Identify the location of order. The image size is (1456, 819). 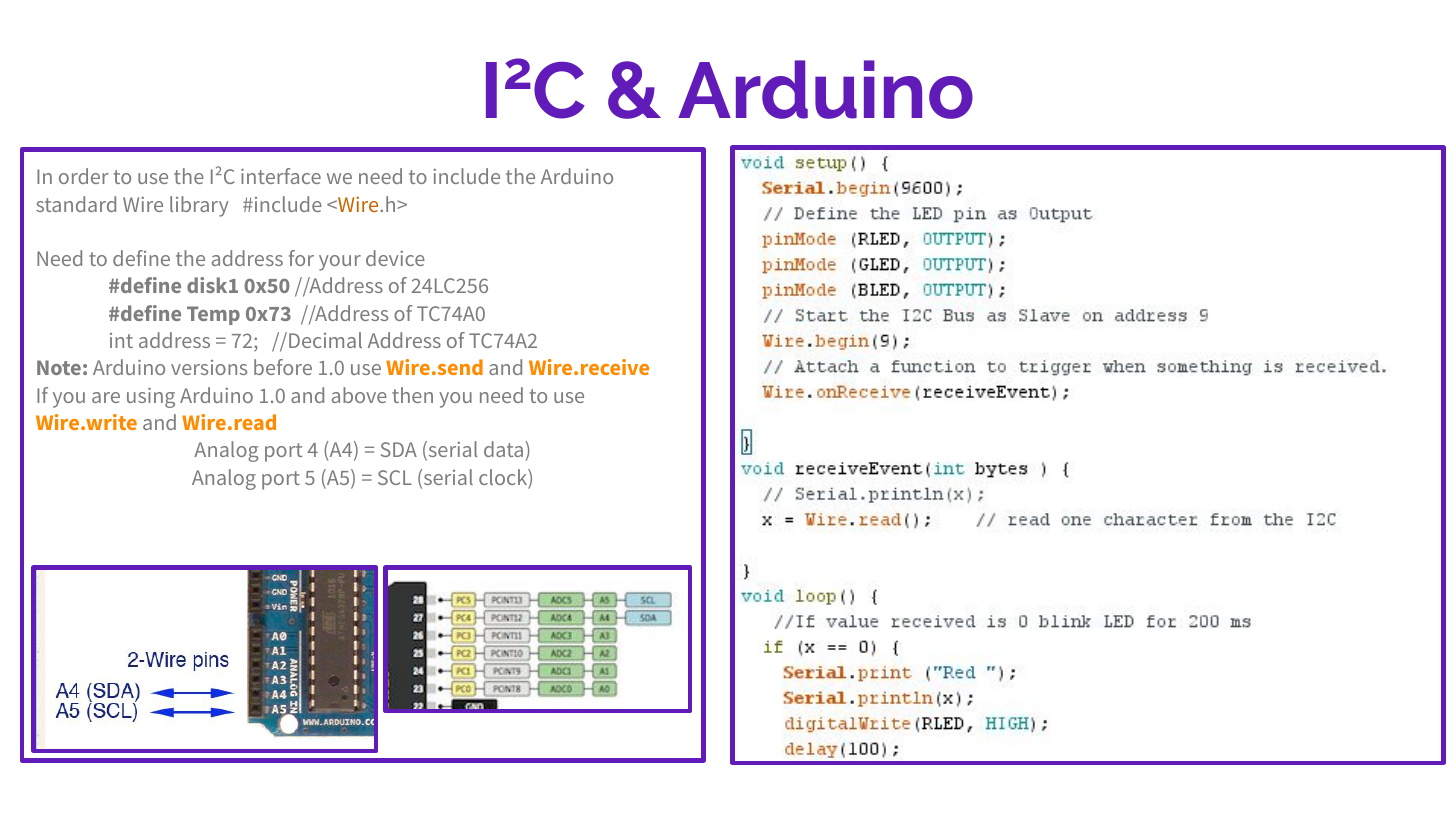
(84, 176).
